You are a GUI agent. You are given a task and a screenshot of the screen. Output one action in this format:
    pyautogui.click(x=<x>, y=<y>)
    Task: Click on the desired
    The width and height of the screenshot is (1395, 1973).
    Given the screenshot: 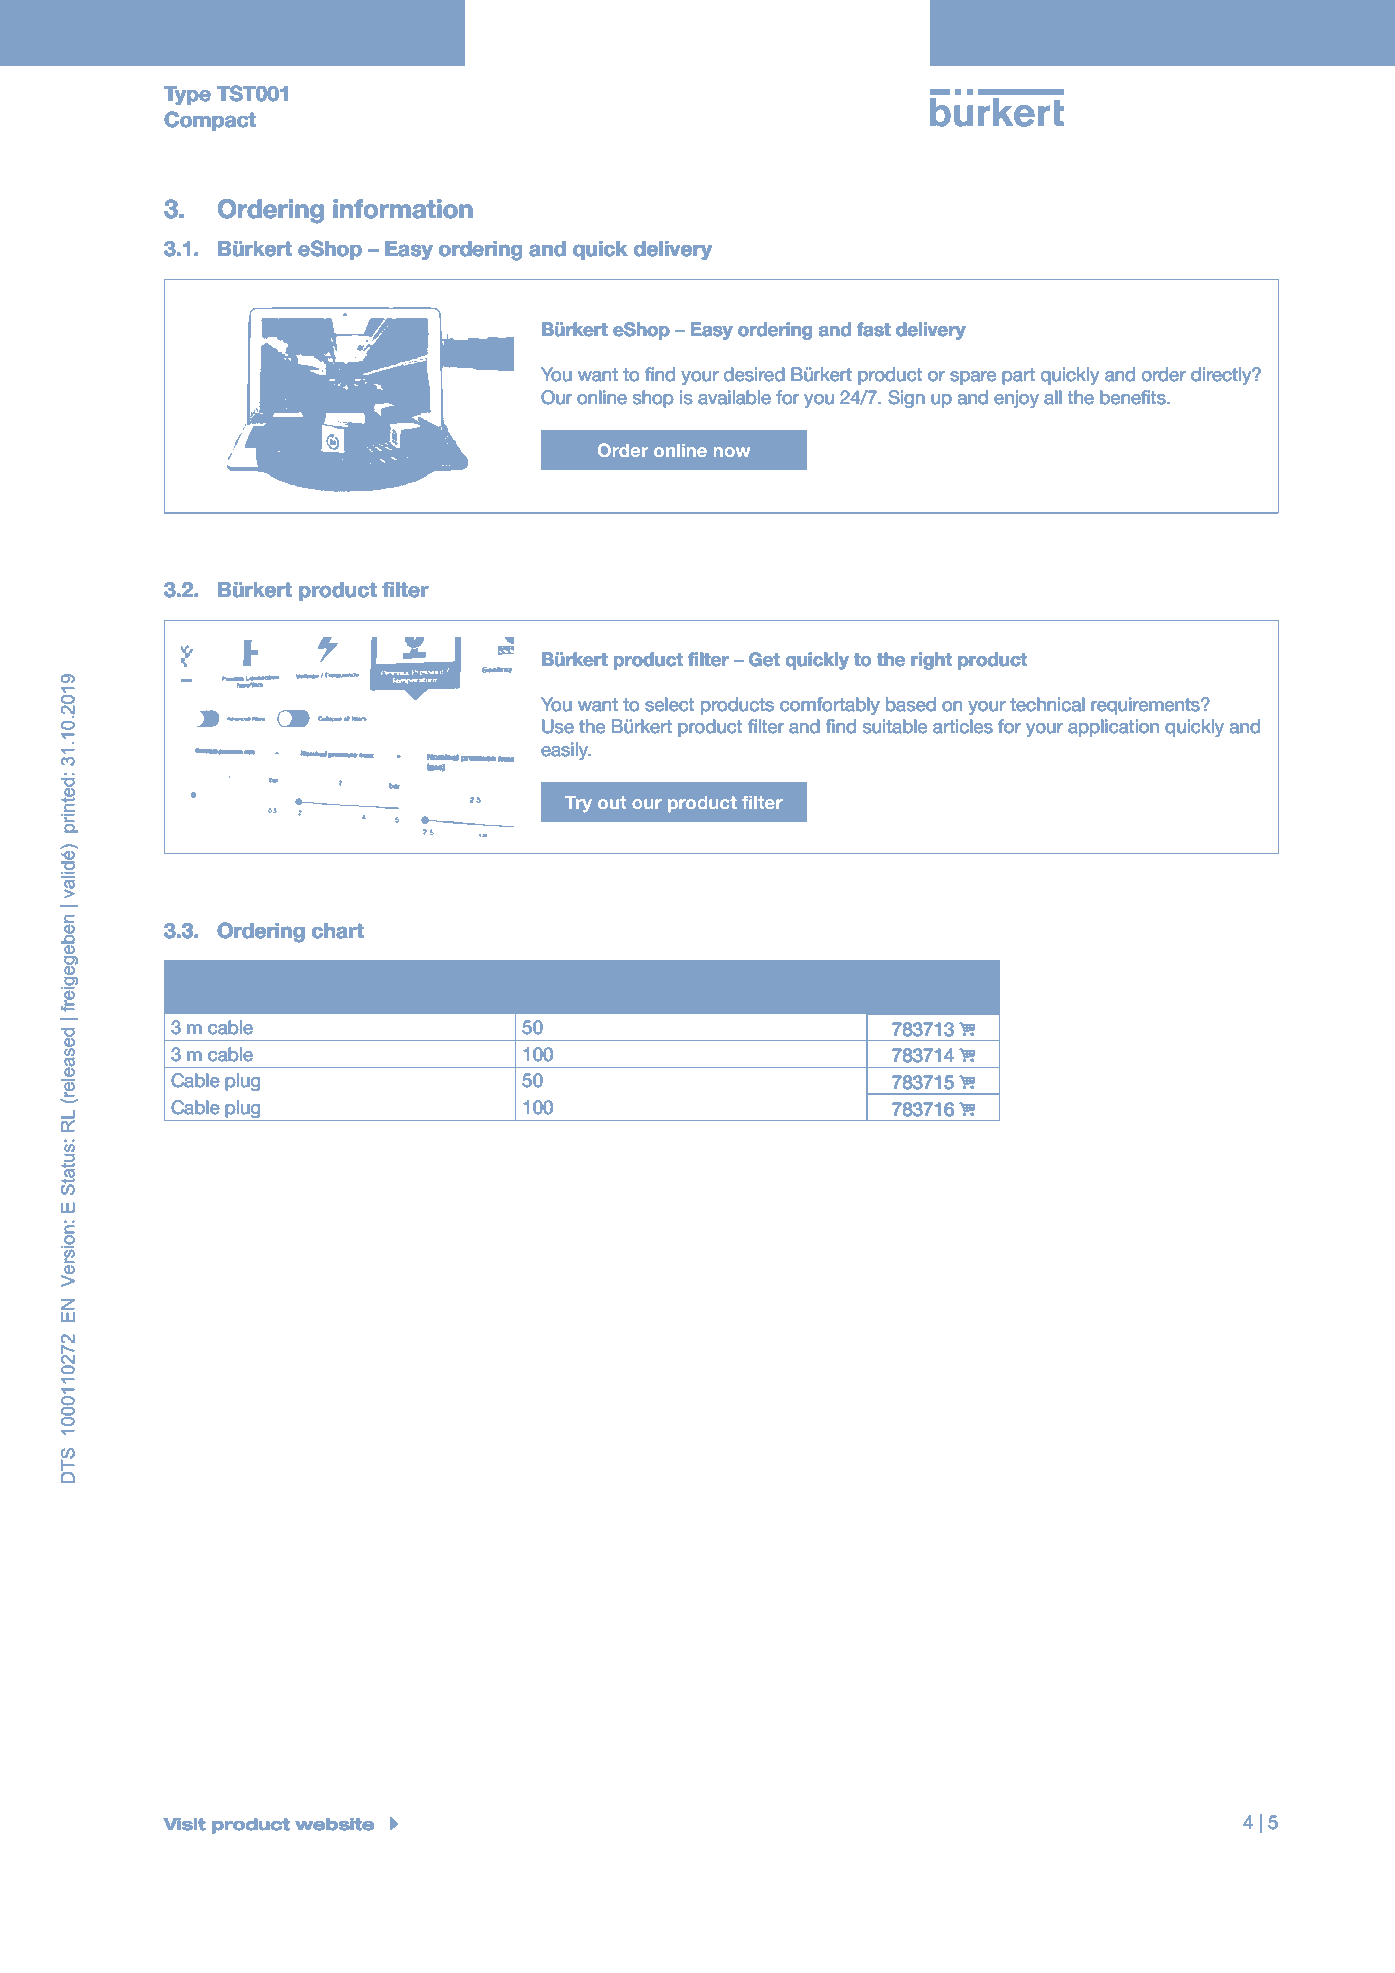 What is the action you would take?
    pyautogui.click(x=754, y=374)
